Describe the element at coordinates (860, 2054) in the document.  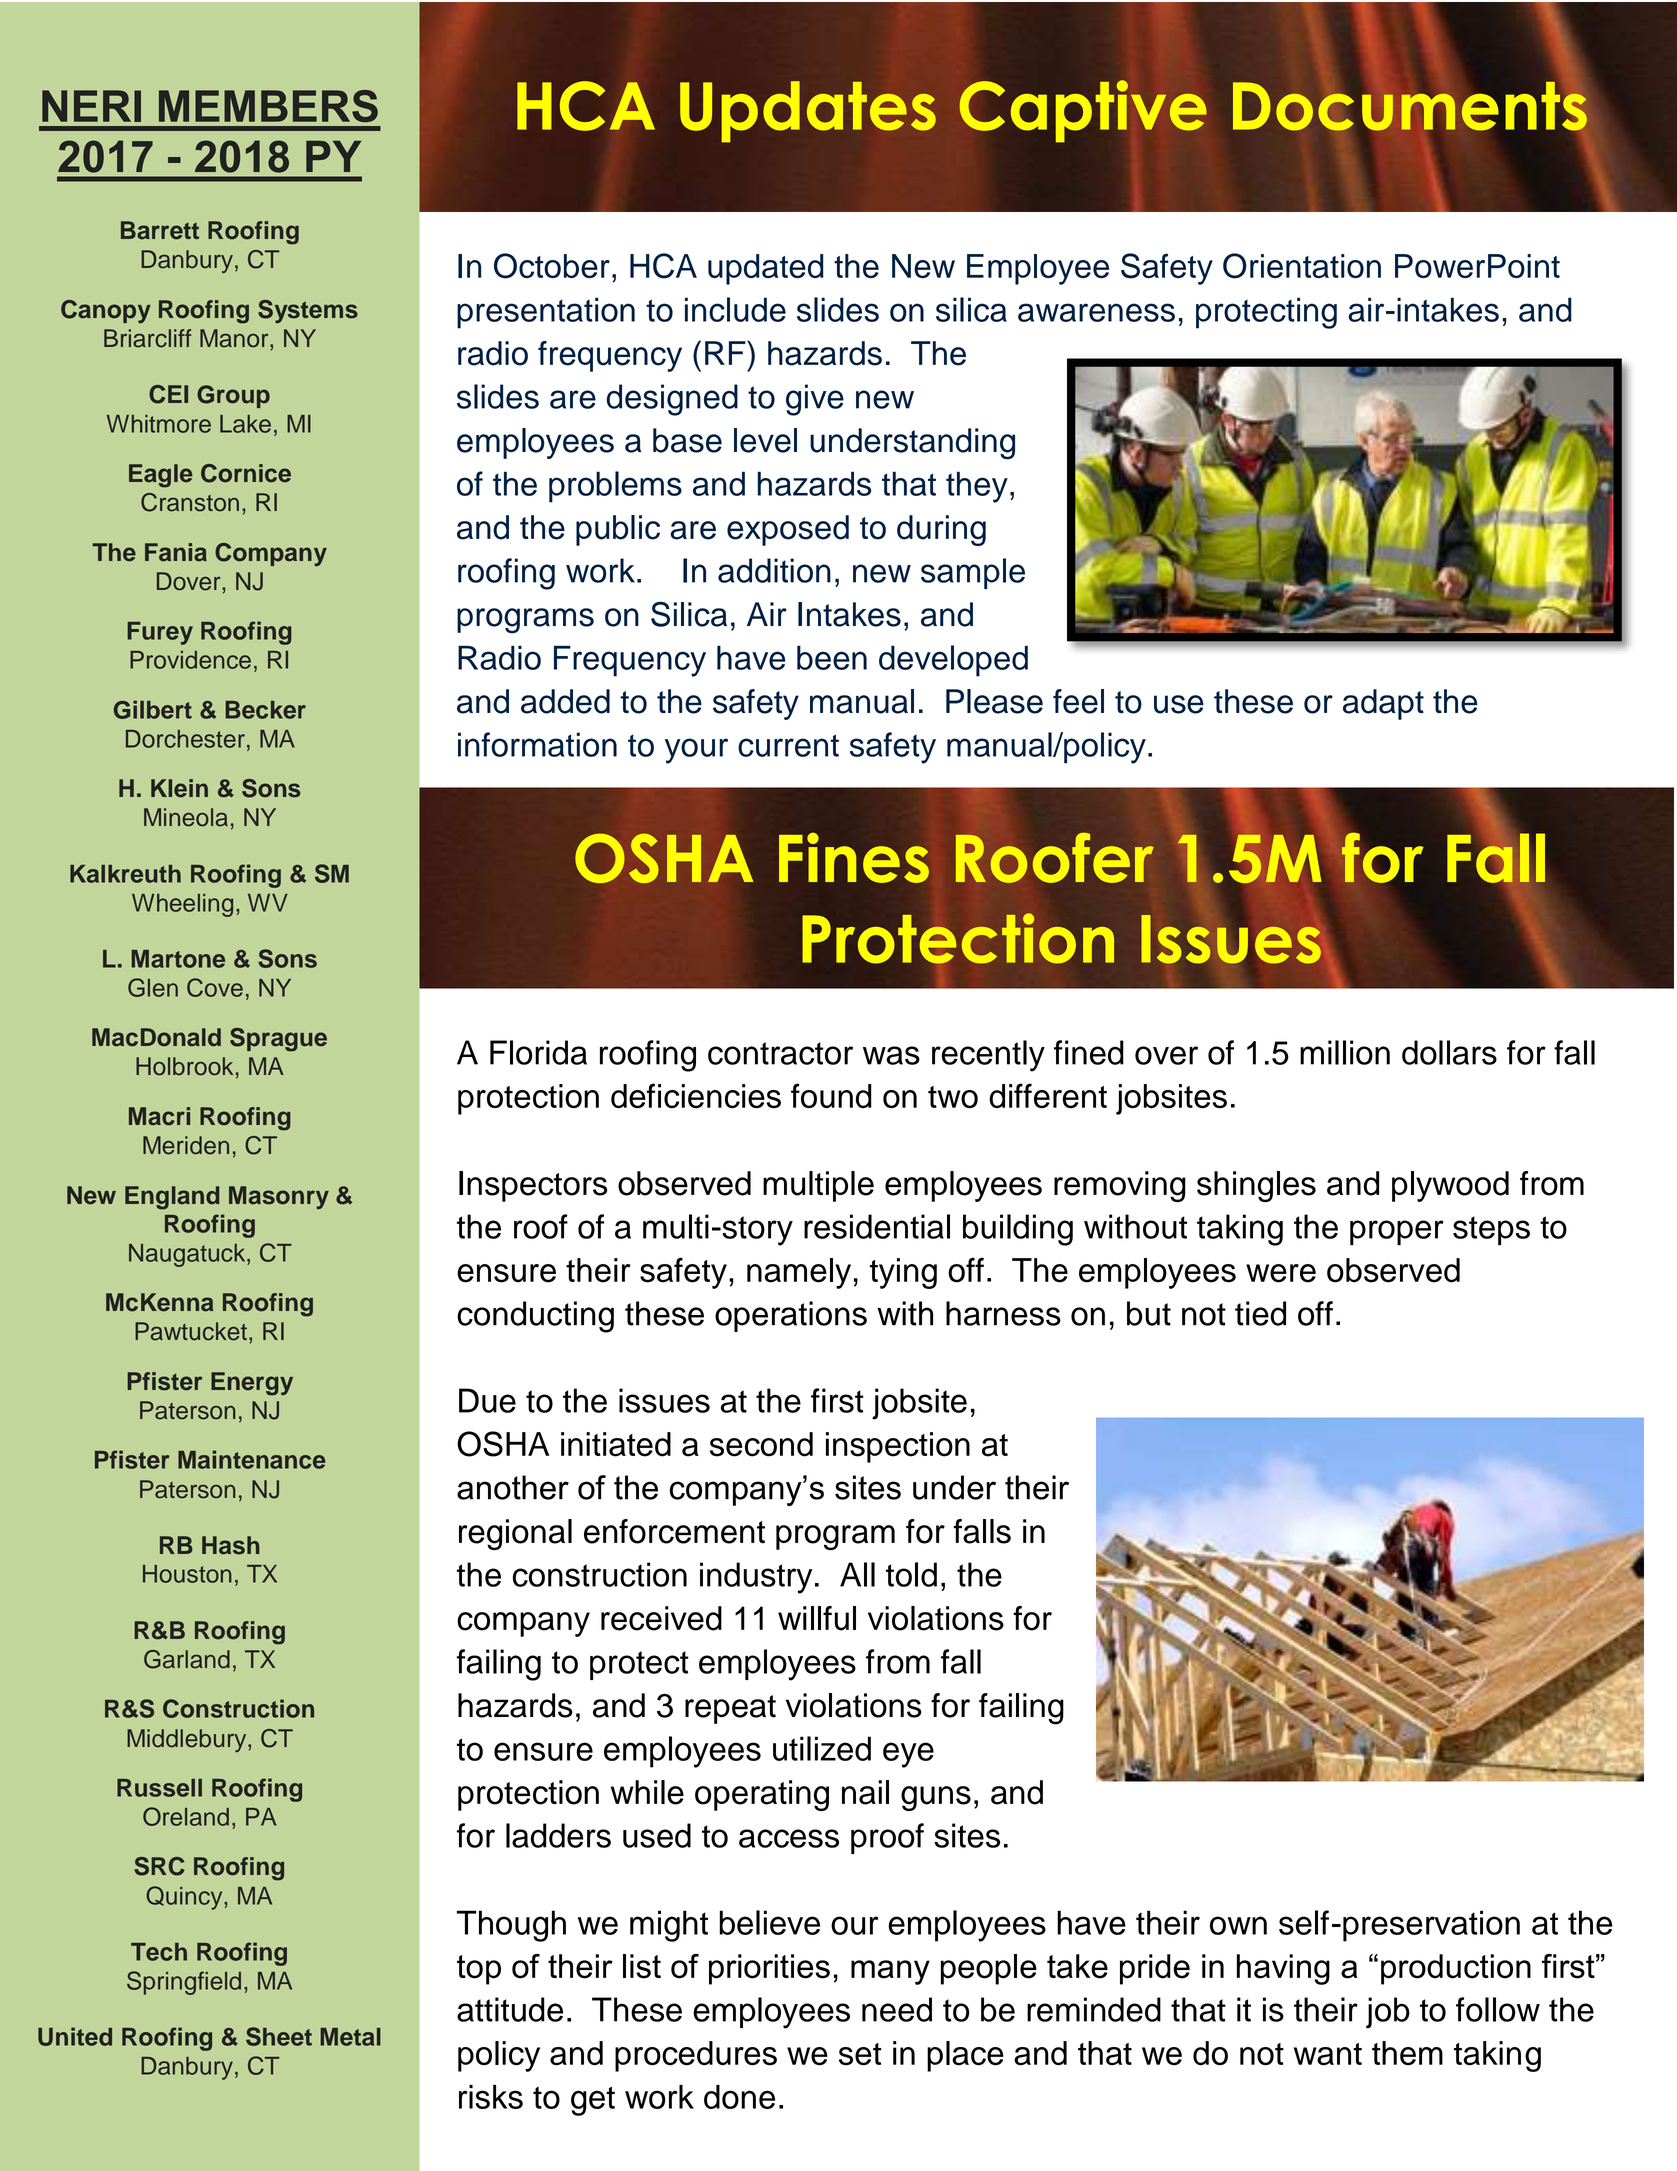
I see `set` at that location.
